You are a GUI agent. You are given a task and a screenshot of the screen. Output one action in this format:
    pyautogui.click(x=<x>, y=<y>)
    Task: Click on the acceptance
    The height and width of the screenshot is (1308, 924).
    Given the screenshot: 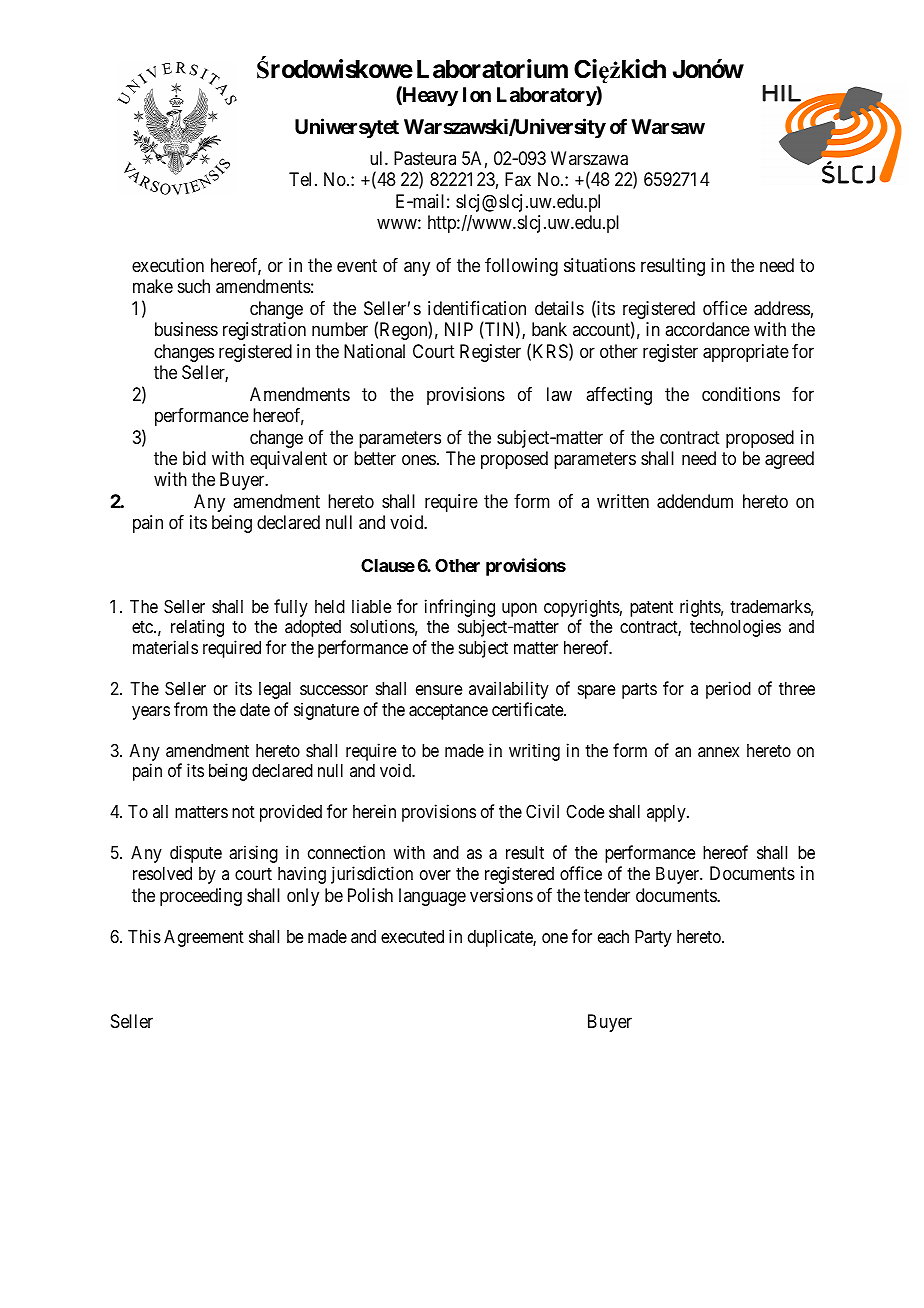 What is the action you would take?
    pyautogui.click(x=448, y=712)
